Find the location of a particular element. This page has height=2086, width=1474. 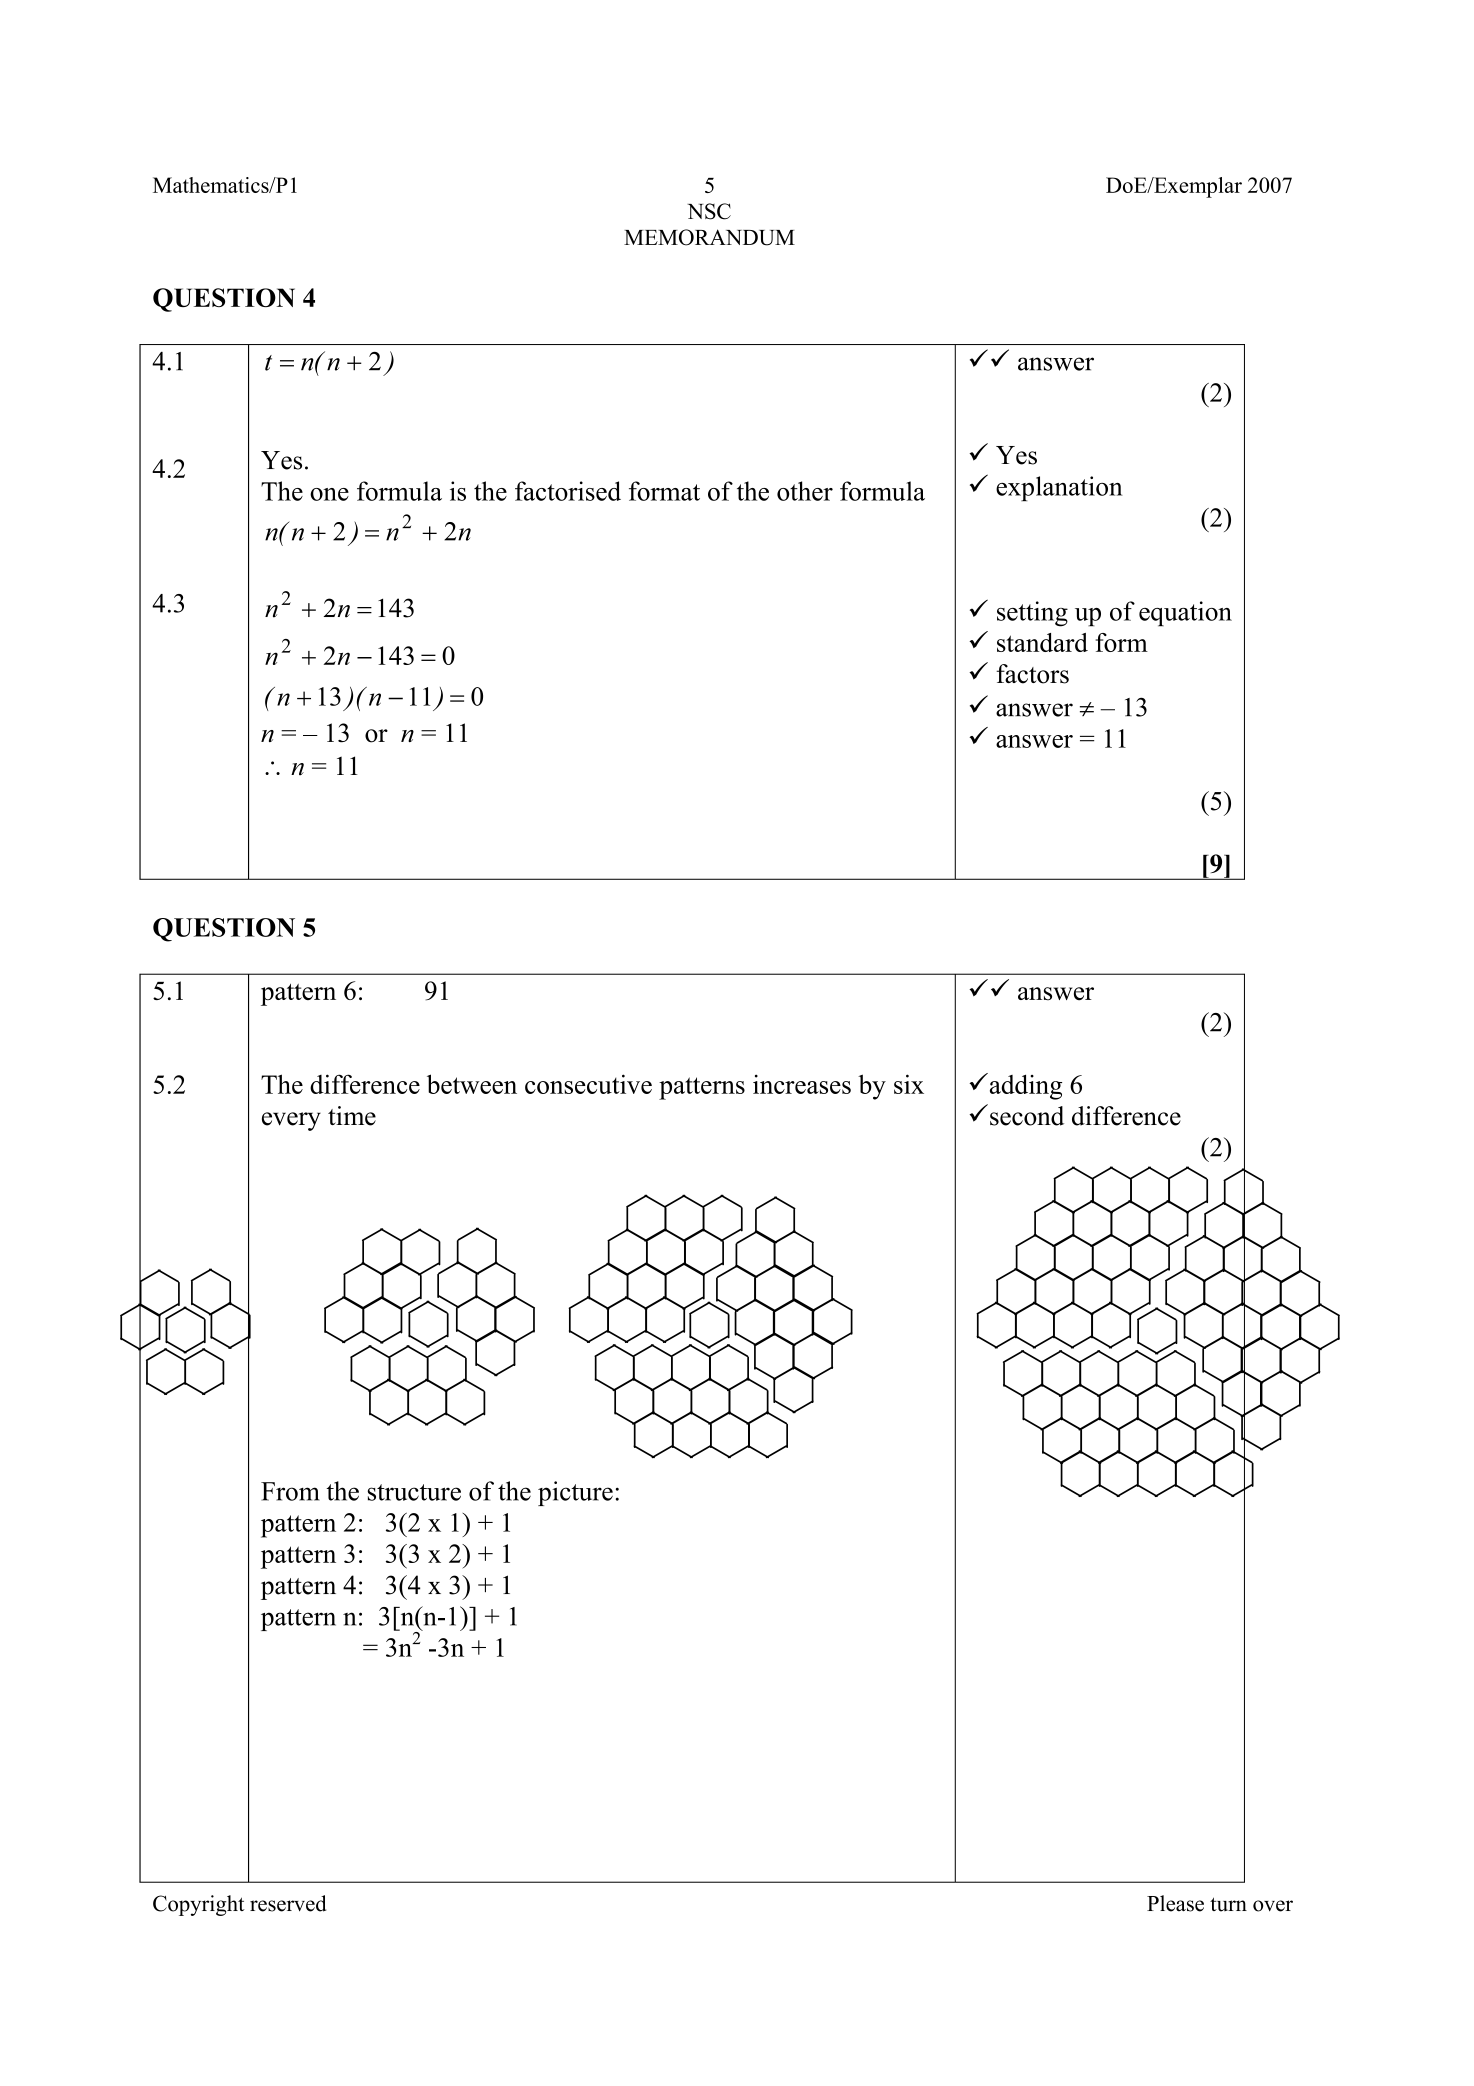

reserved is located at coordinates (288, 1903).
